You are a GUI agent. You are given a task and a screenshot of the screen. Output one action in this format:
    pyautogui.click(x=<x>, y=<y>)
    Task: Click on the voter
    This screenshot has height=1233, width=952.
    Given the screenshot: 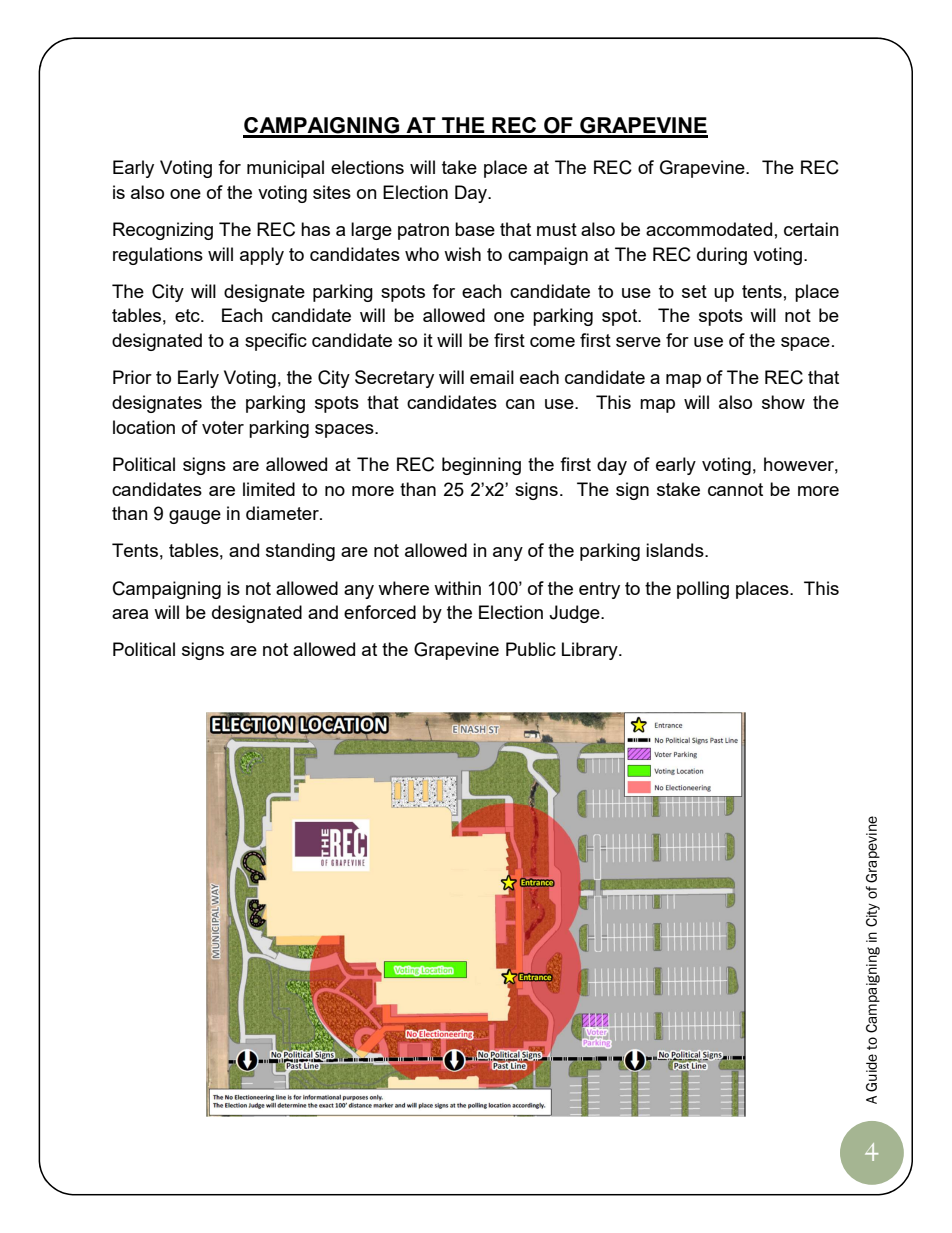 What is the action you would take?
    pyautogui.click(x=223, y=427)
